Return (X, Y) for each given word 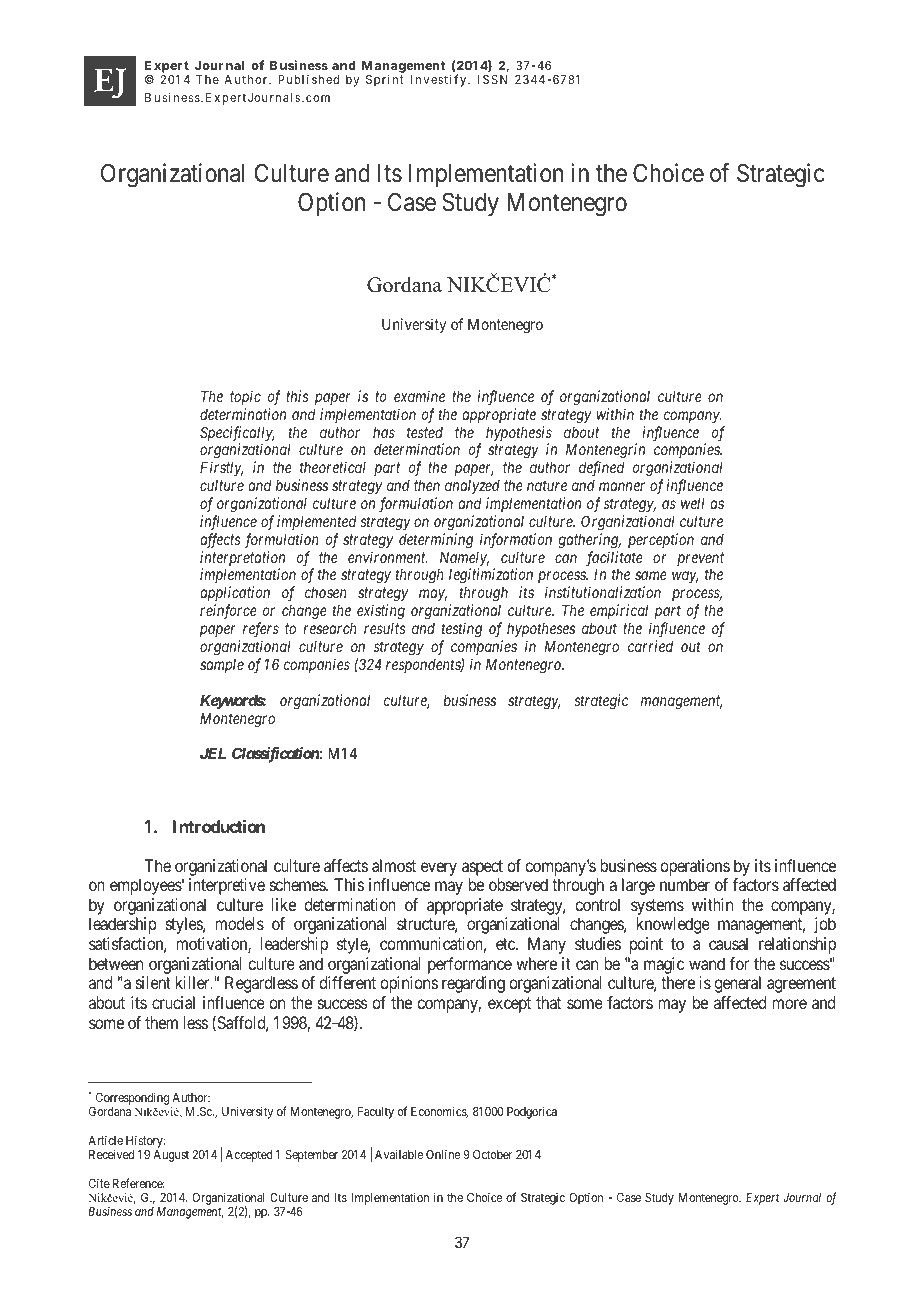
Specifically (237, 435)
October (492, 1154)
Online (443, 1154)
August (171, 1156)
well (693, 503)
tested (425, 432)
